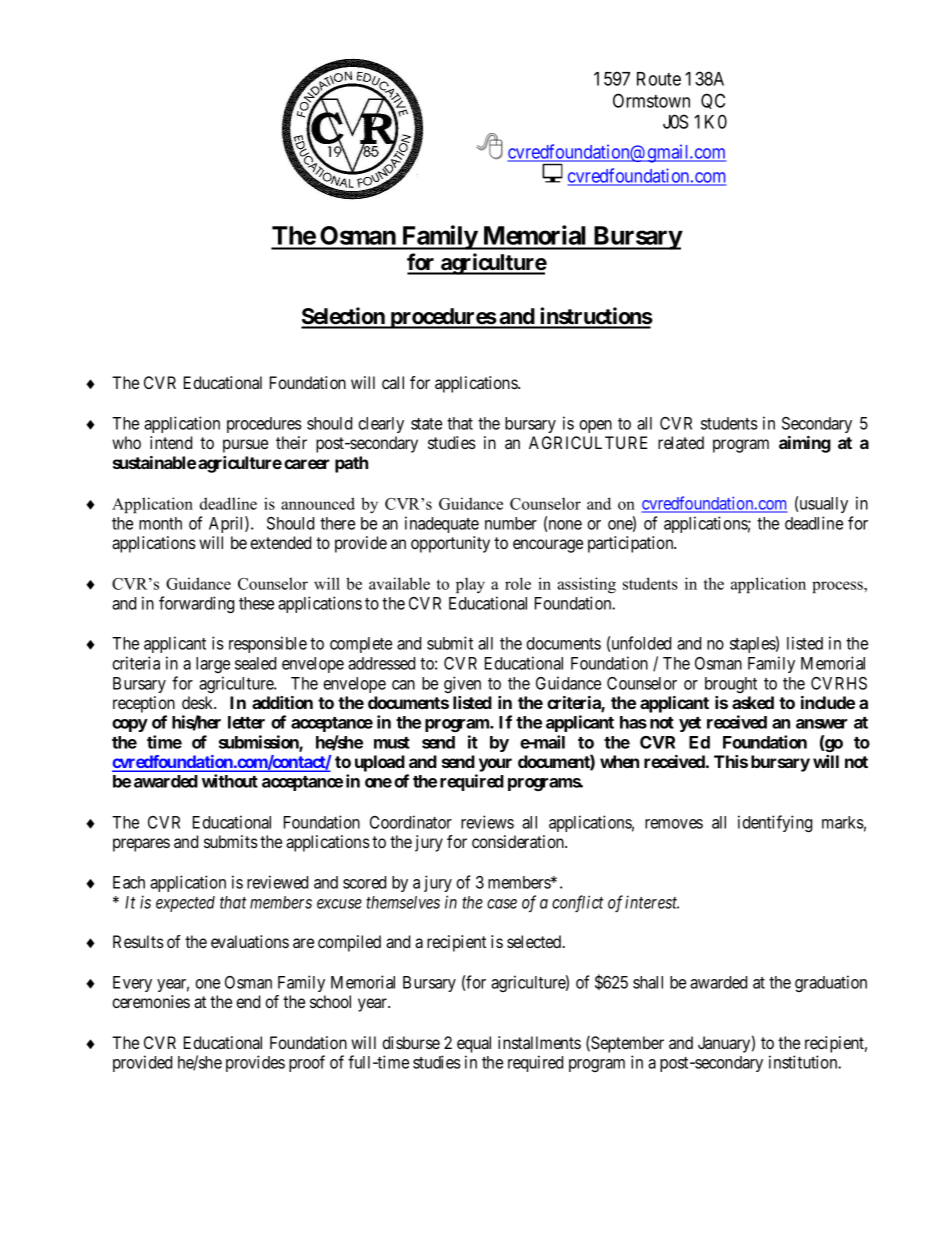 This screenshot has width=952, height=1233. I want to click on process, so click(838, 587).
